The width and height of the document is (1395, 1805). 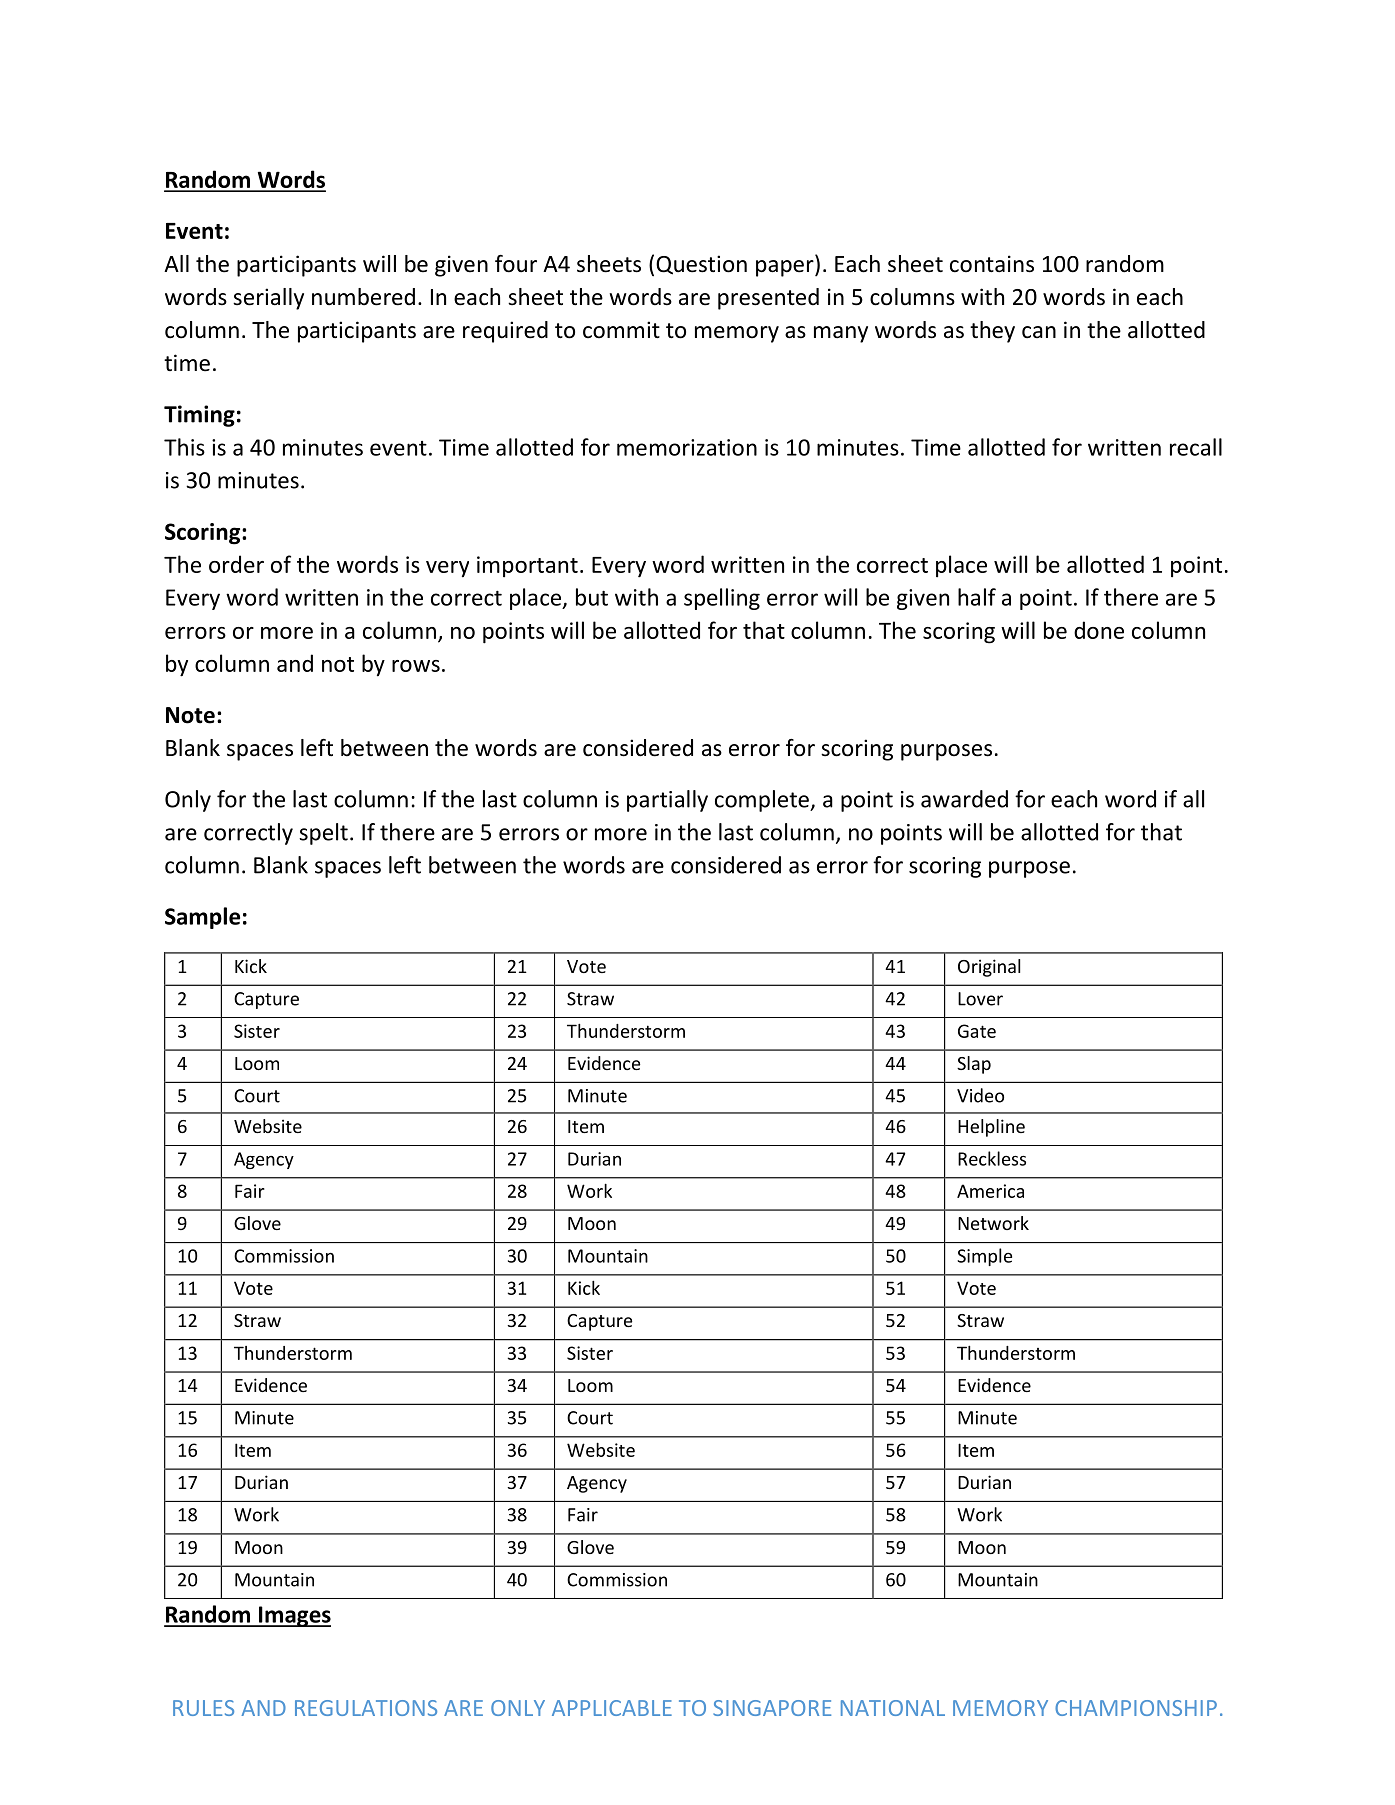 What do you see at coordinates (984, 1257) in the document?
I see `Simple` at bounding box center [984, 1257].
